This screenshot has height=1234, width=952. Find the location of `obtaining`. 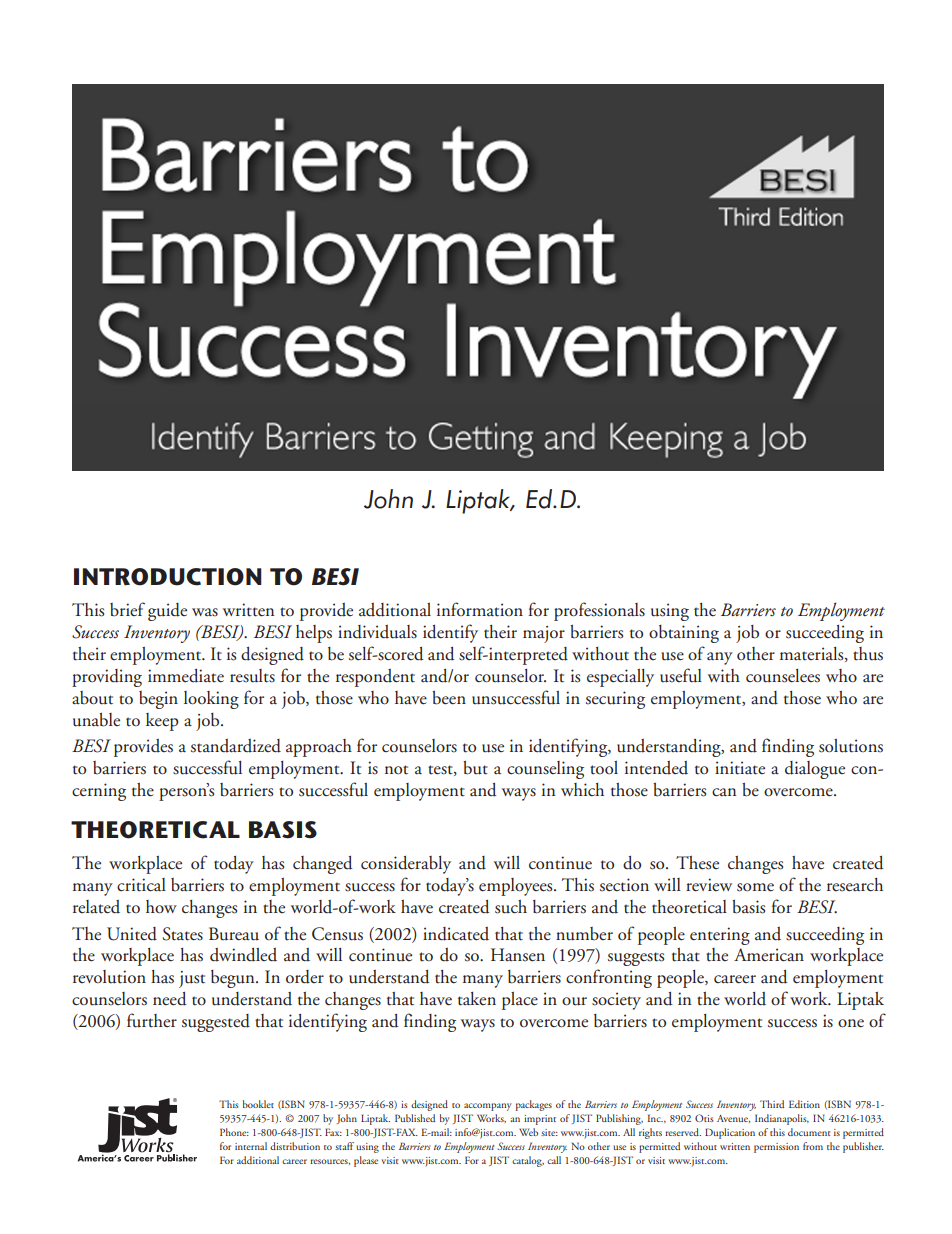

obtaining is located at coordinates (684, 634).
